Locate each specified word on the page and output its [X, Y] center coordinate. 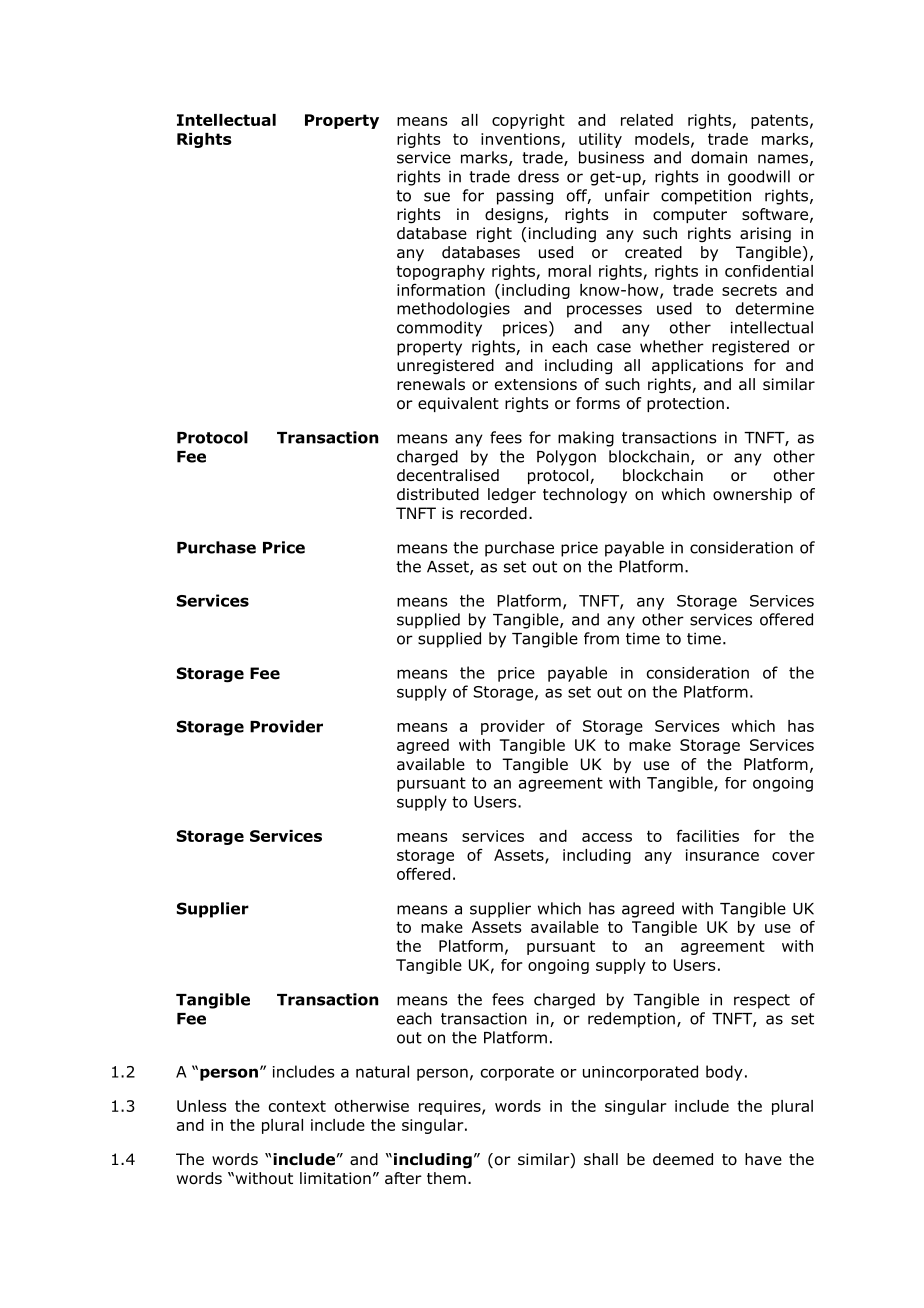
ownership [752, 495]
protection [685, 404]
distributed [438, 494]
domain [719, 157]
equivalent [458, 404]
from [601, 638]
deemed [683, 1159]
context [297, 1106]
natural [382, 1071]
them [446, 1178]
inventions [520, 139]
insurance [722, 855]
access [607, 837]
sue [437, 197]
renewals [431, 384]
